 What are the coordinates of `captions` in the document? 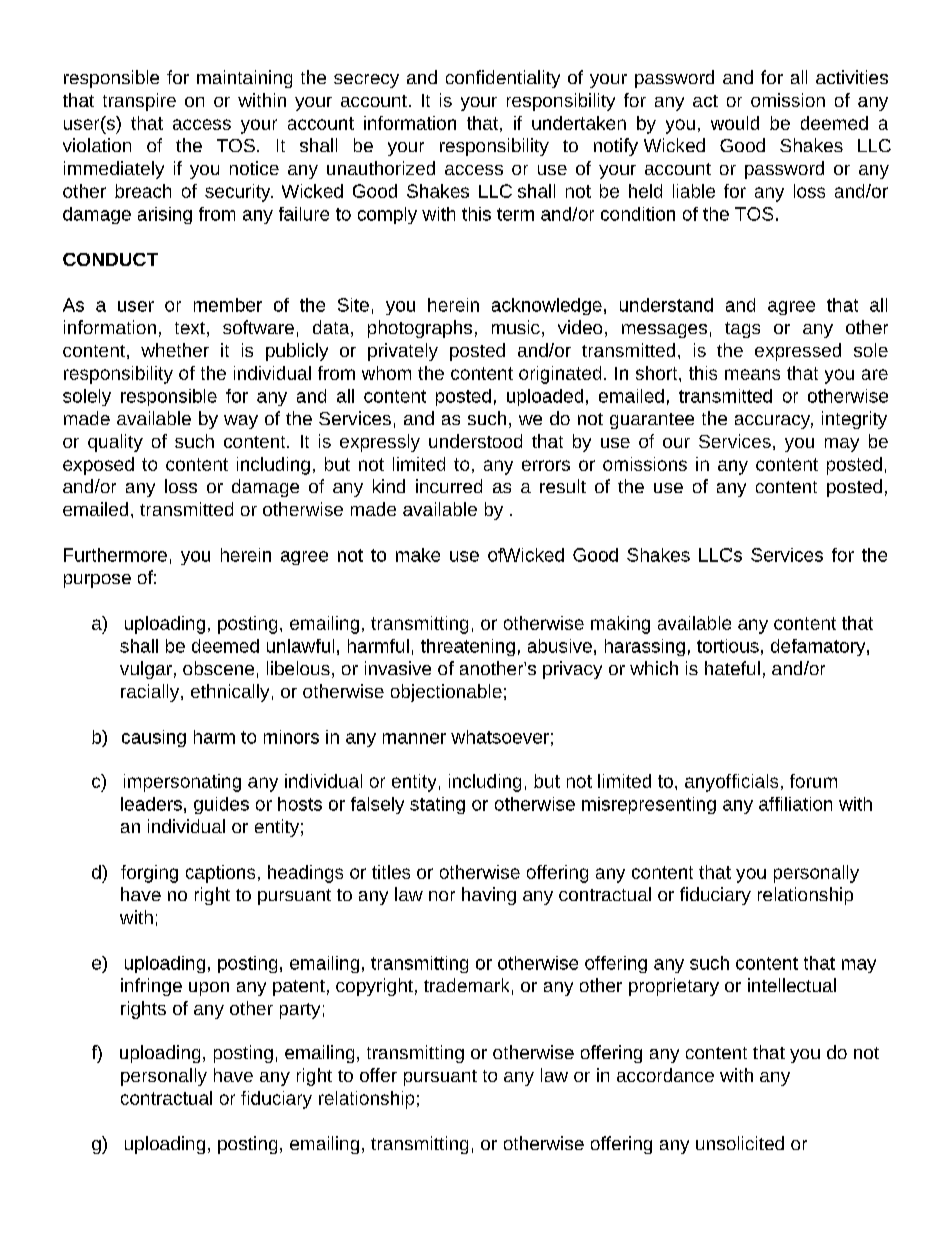 It's located at (220, 874).
